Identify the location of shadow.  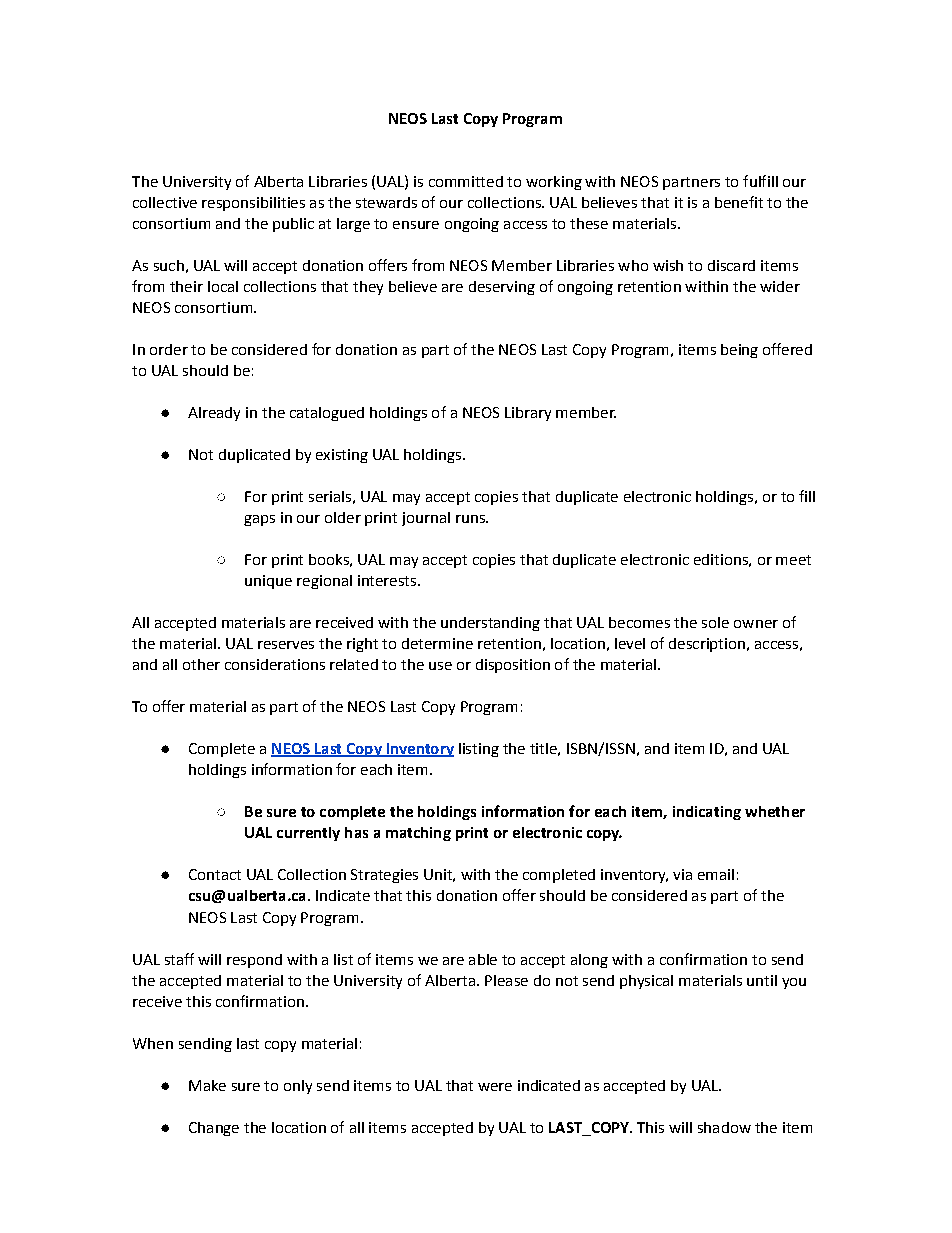
(724, 1127).
